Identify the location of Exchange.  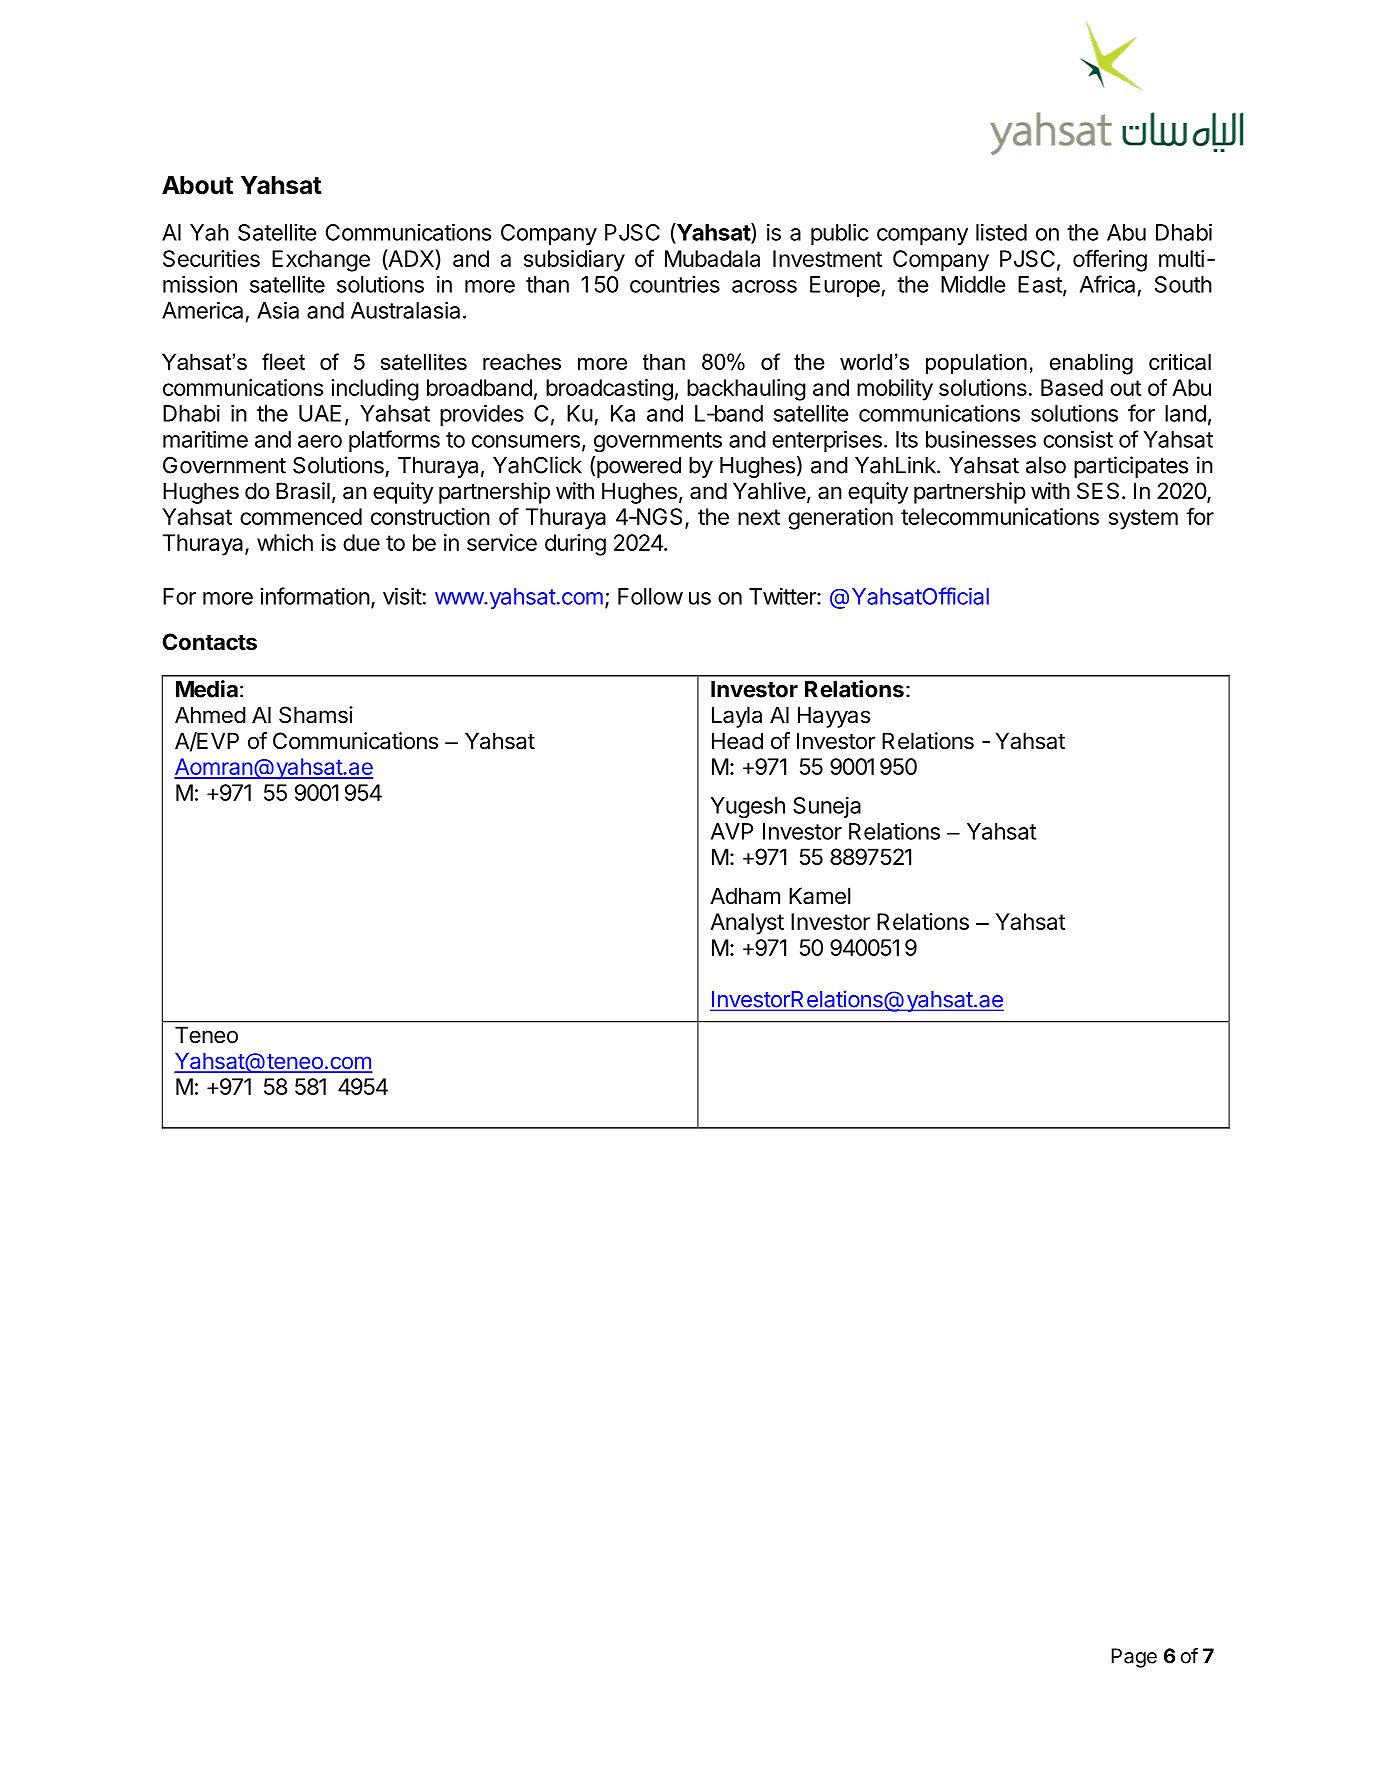
(321, 261).
